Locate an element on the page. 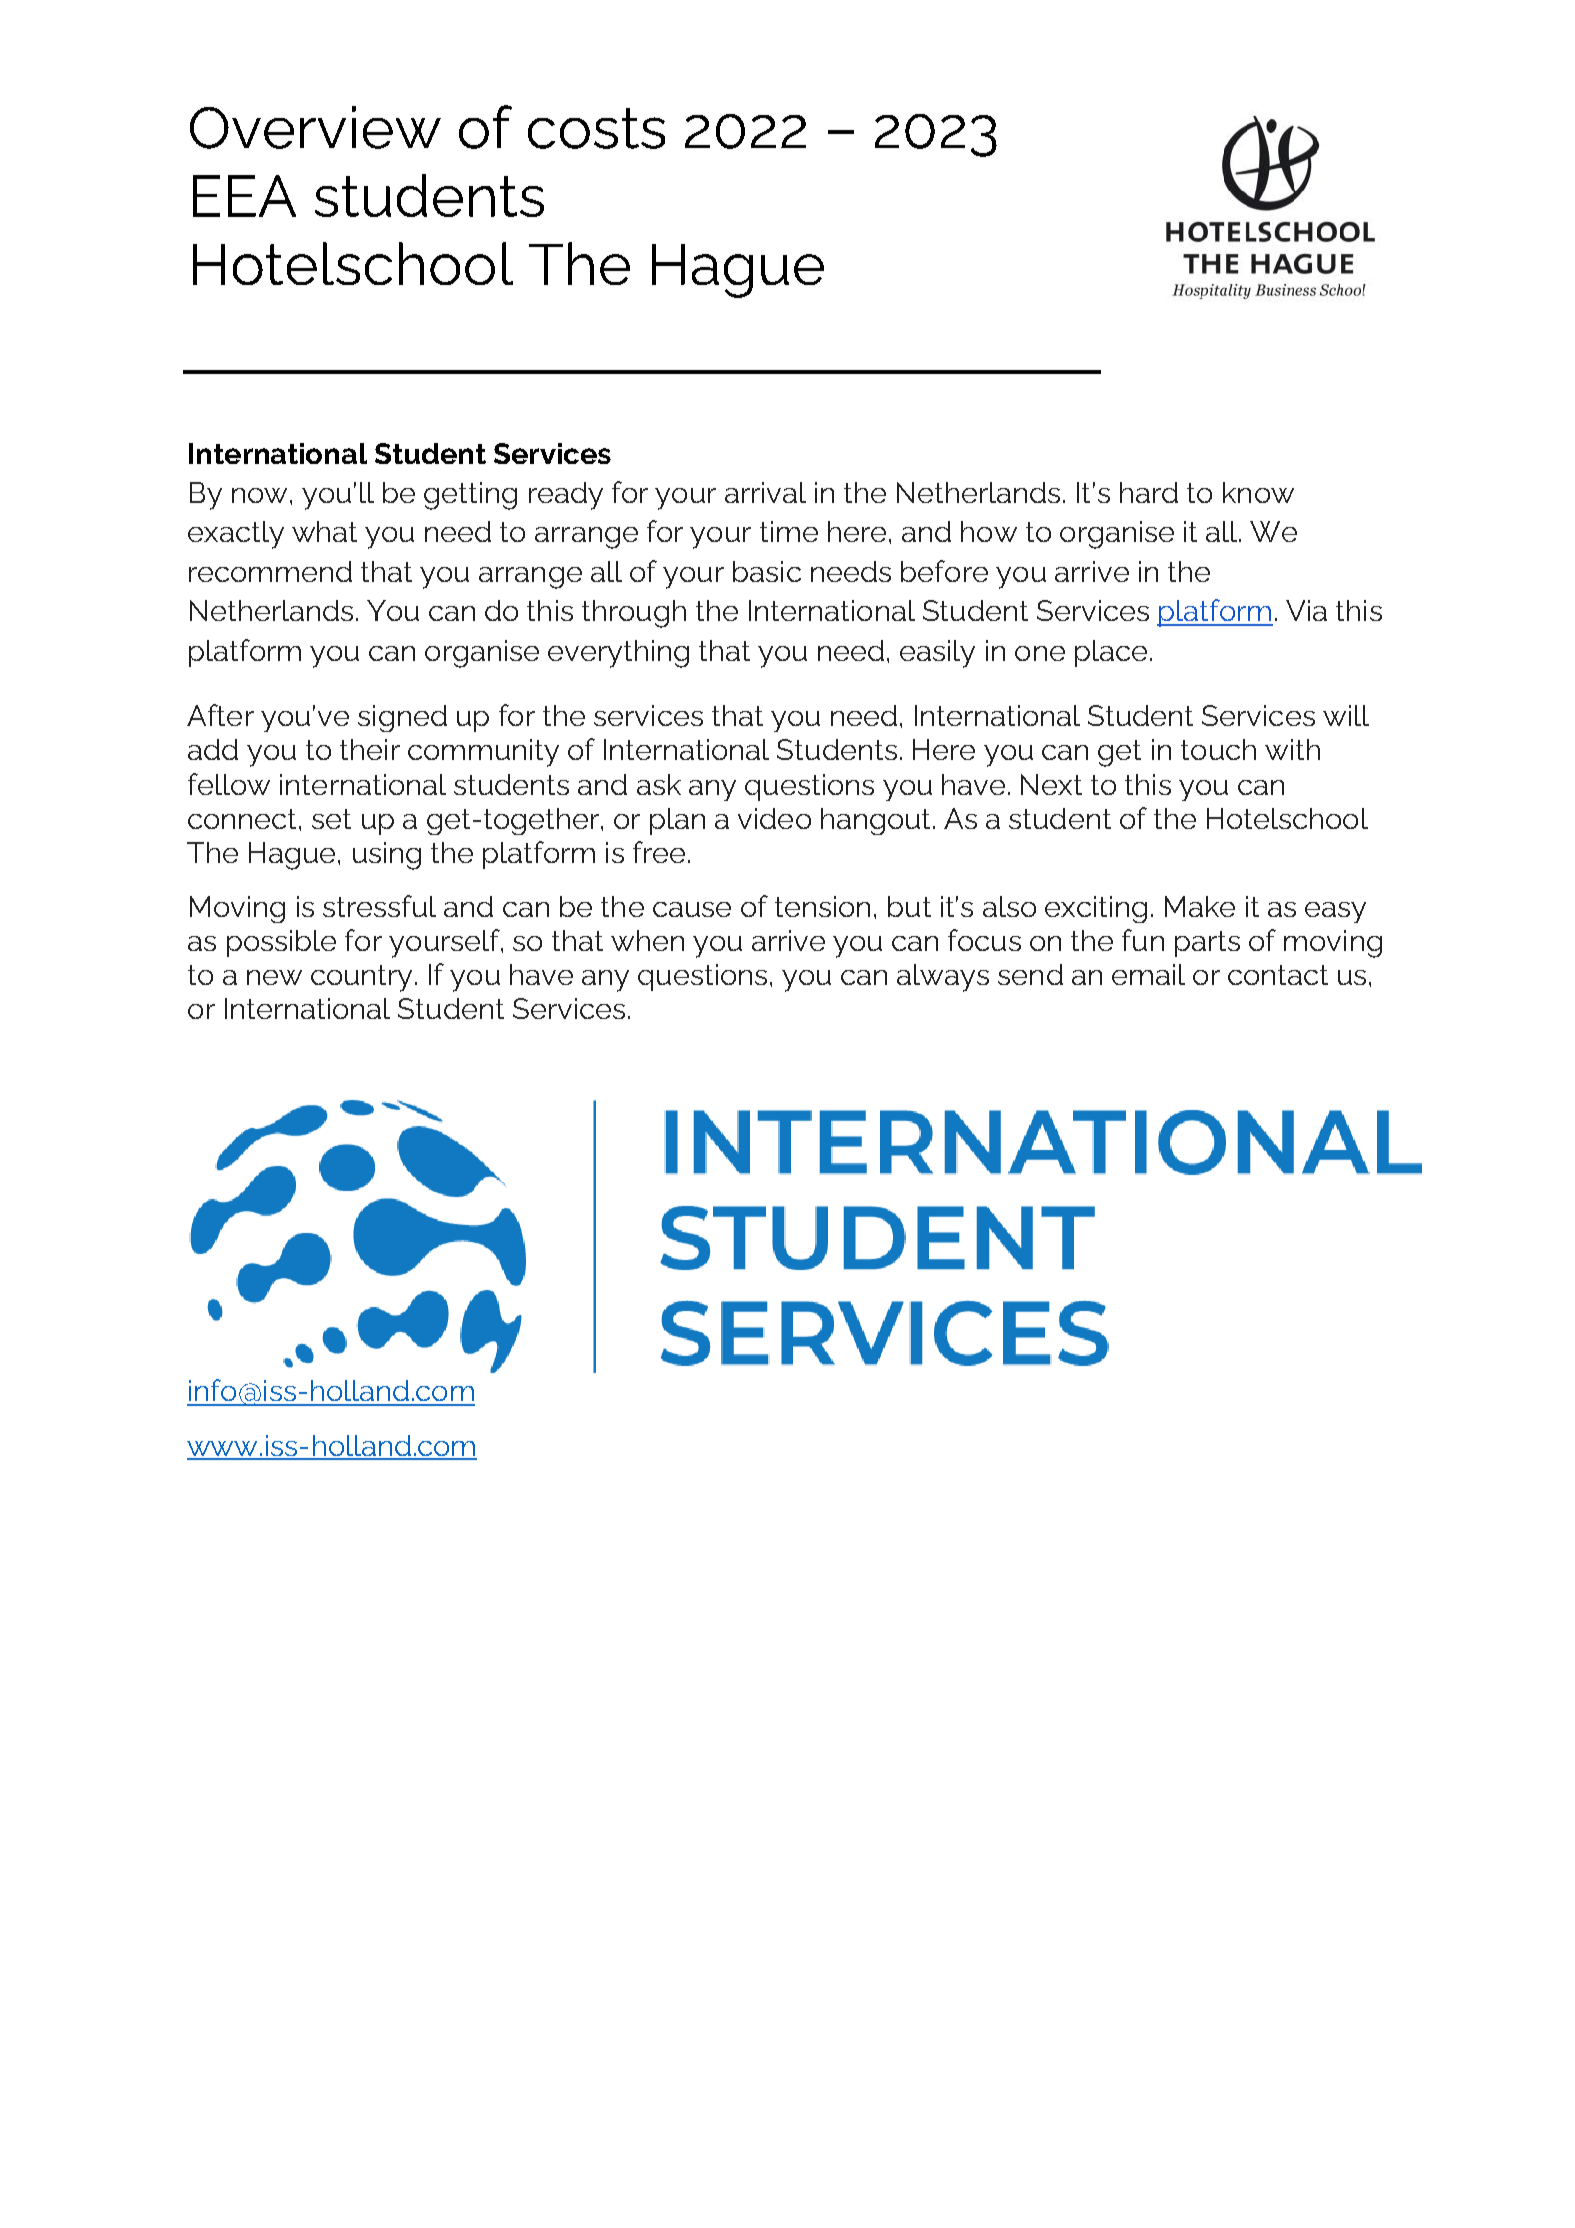 This document has height=2228, width=1575. parts is located at coordinates (1207, 944).
